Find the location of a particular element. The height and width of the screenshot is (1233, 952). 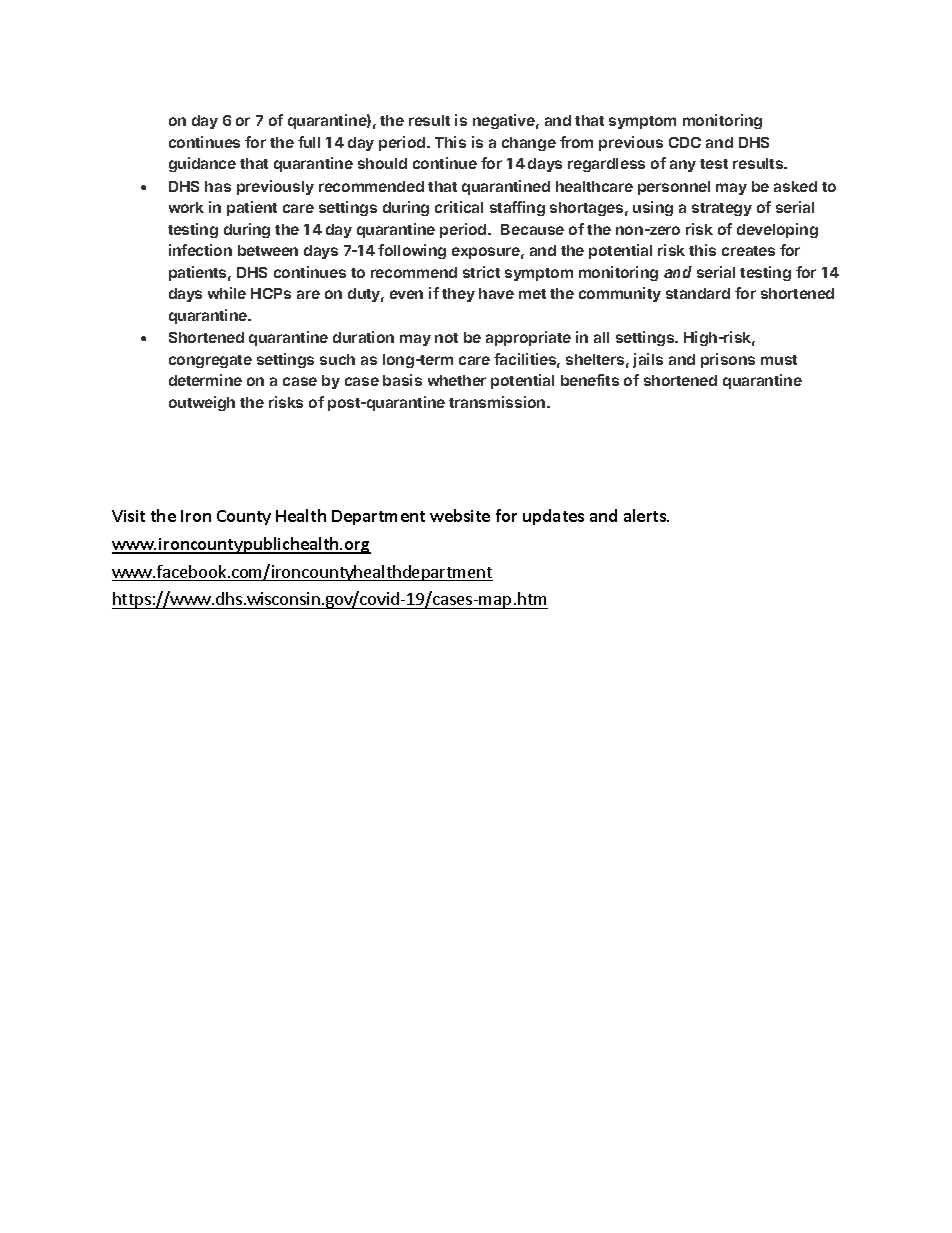

congregate is located at coordinates (210, 361).
